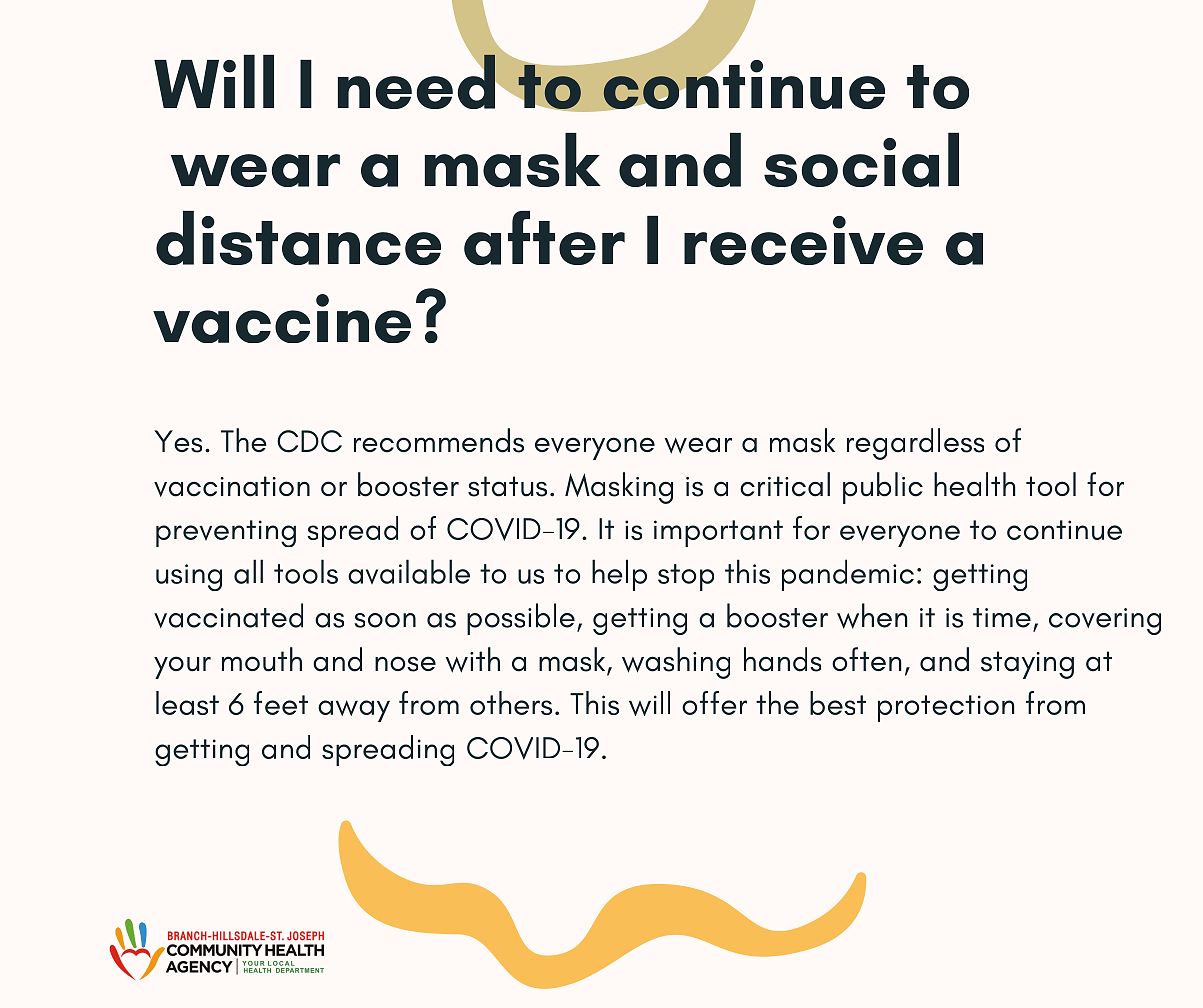  I want to click on social, so click(861, 160).
